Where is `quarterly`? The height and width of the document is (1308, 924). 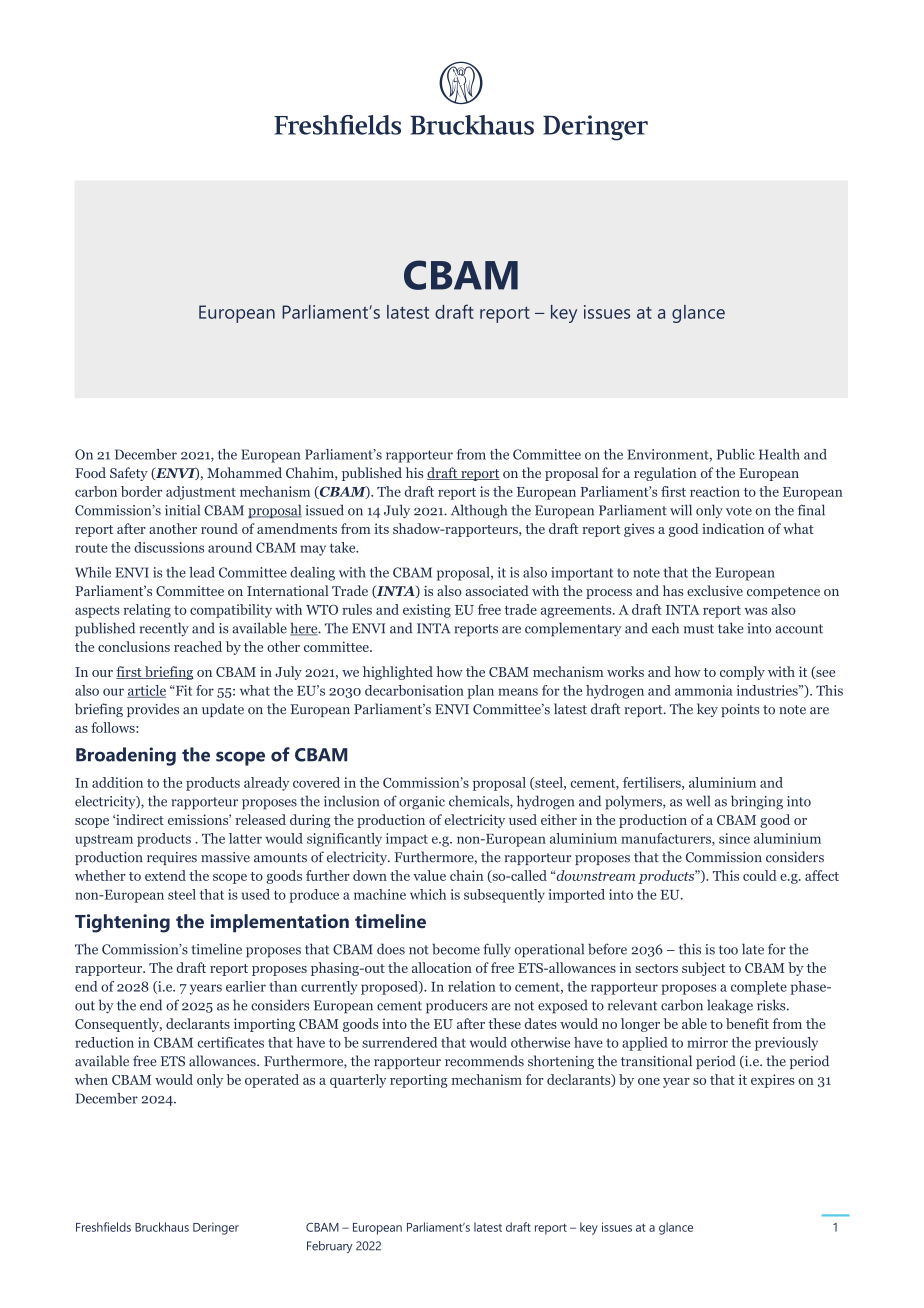 quarterly is located at coordinates (358, 1081).
